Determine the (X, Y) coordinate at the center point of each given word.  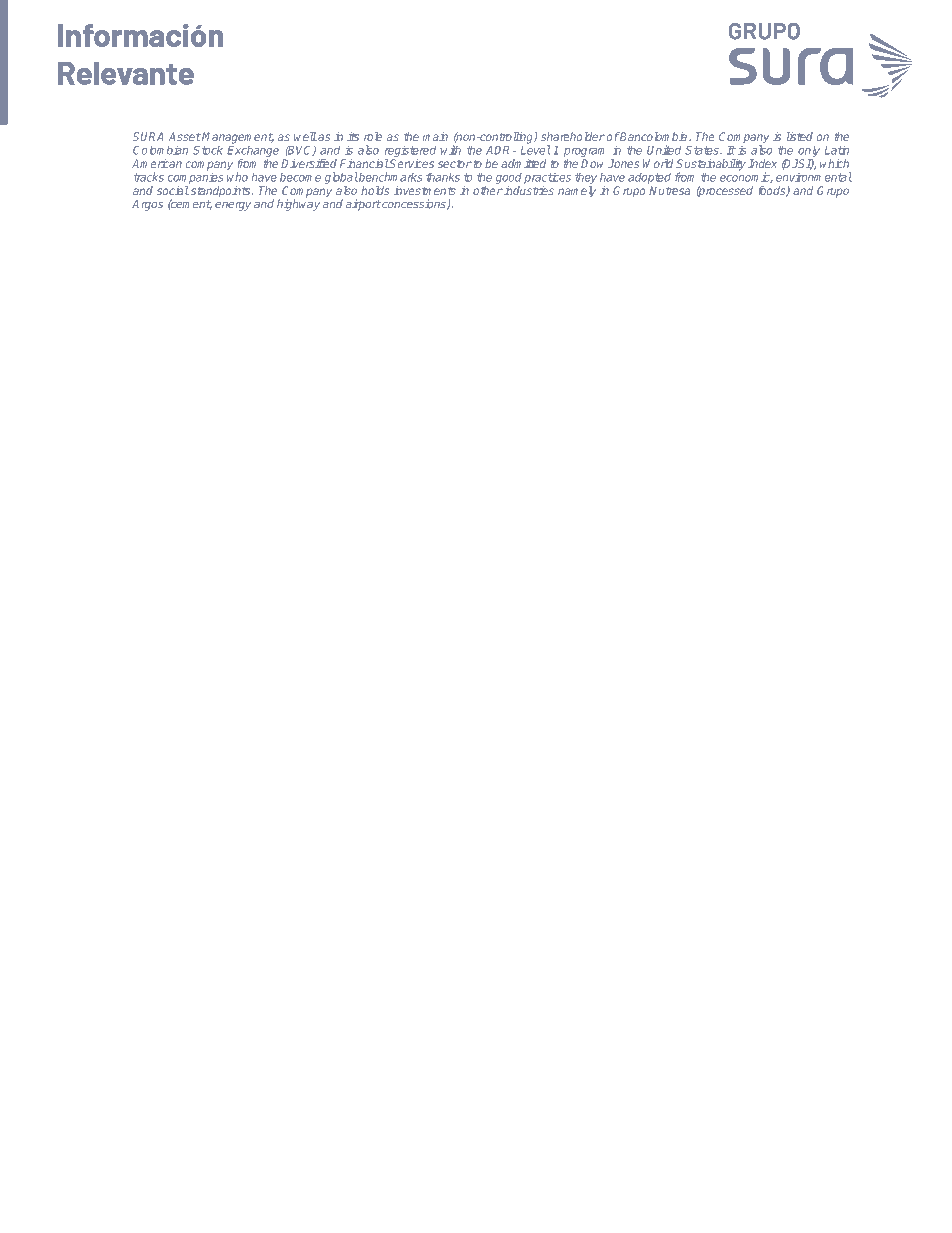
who (237, 177)
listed (800, 136)
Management (238, 138)
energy (233, 206)
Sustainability (711, 166)
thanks (443, 177)
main (435, 136)
